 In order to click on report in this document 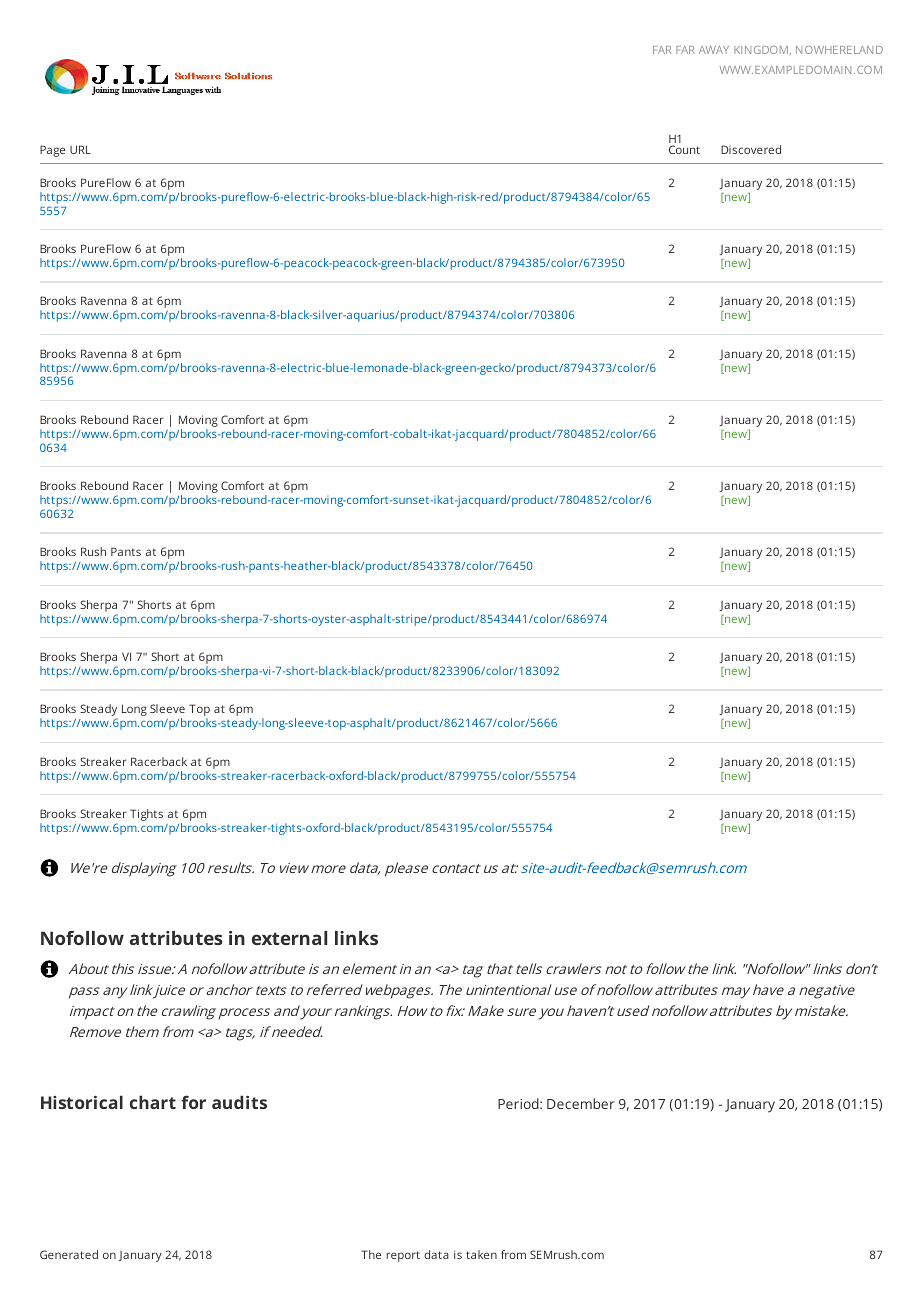, I will do `click(403, 1256)`.
